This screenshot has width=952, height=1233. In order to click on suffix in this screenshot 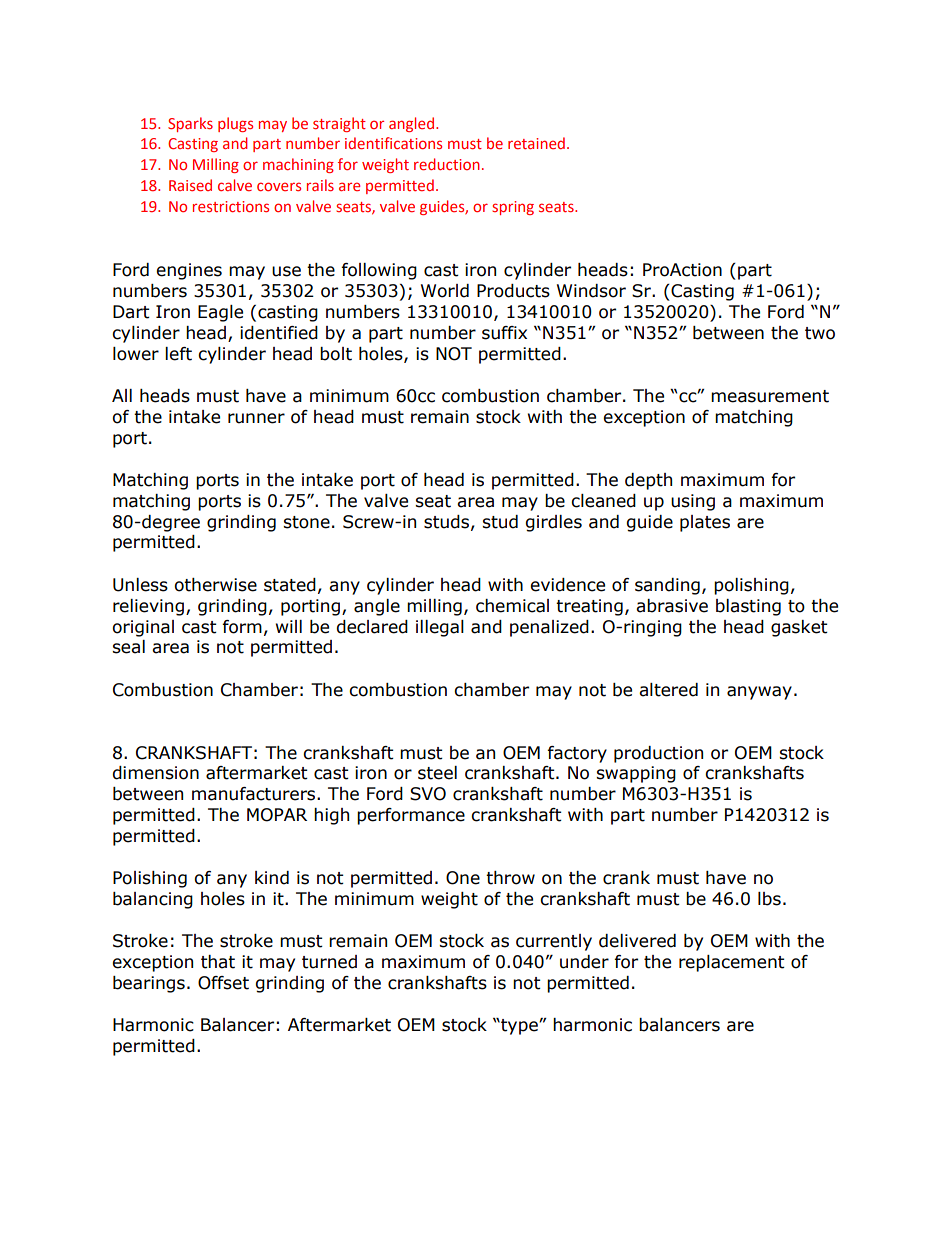, I will do `click(504, 333)`.
